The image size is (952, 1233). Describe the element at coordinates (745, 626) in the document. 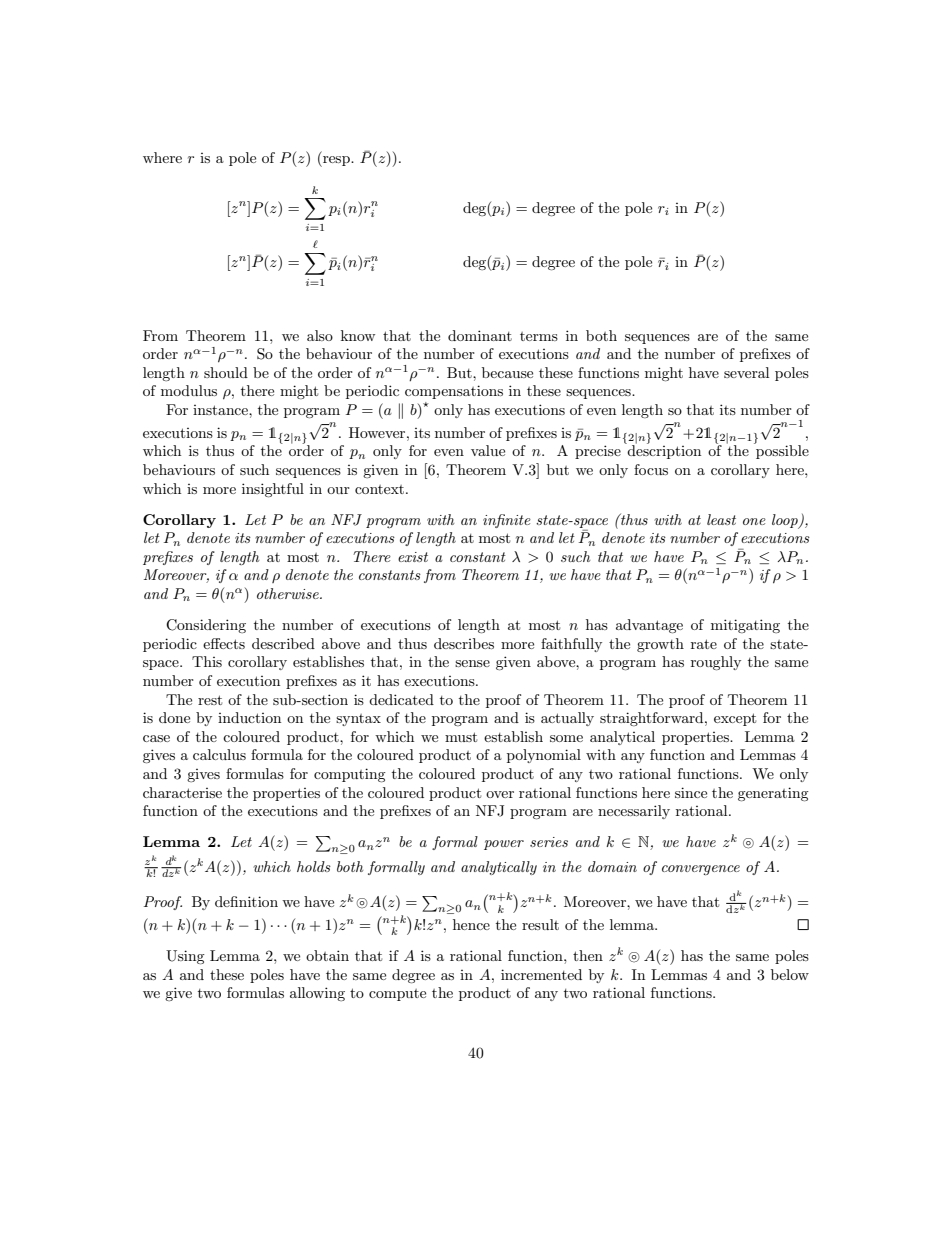

I see `mitigating` at that location.
